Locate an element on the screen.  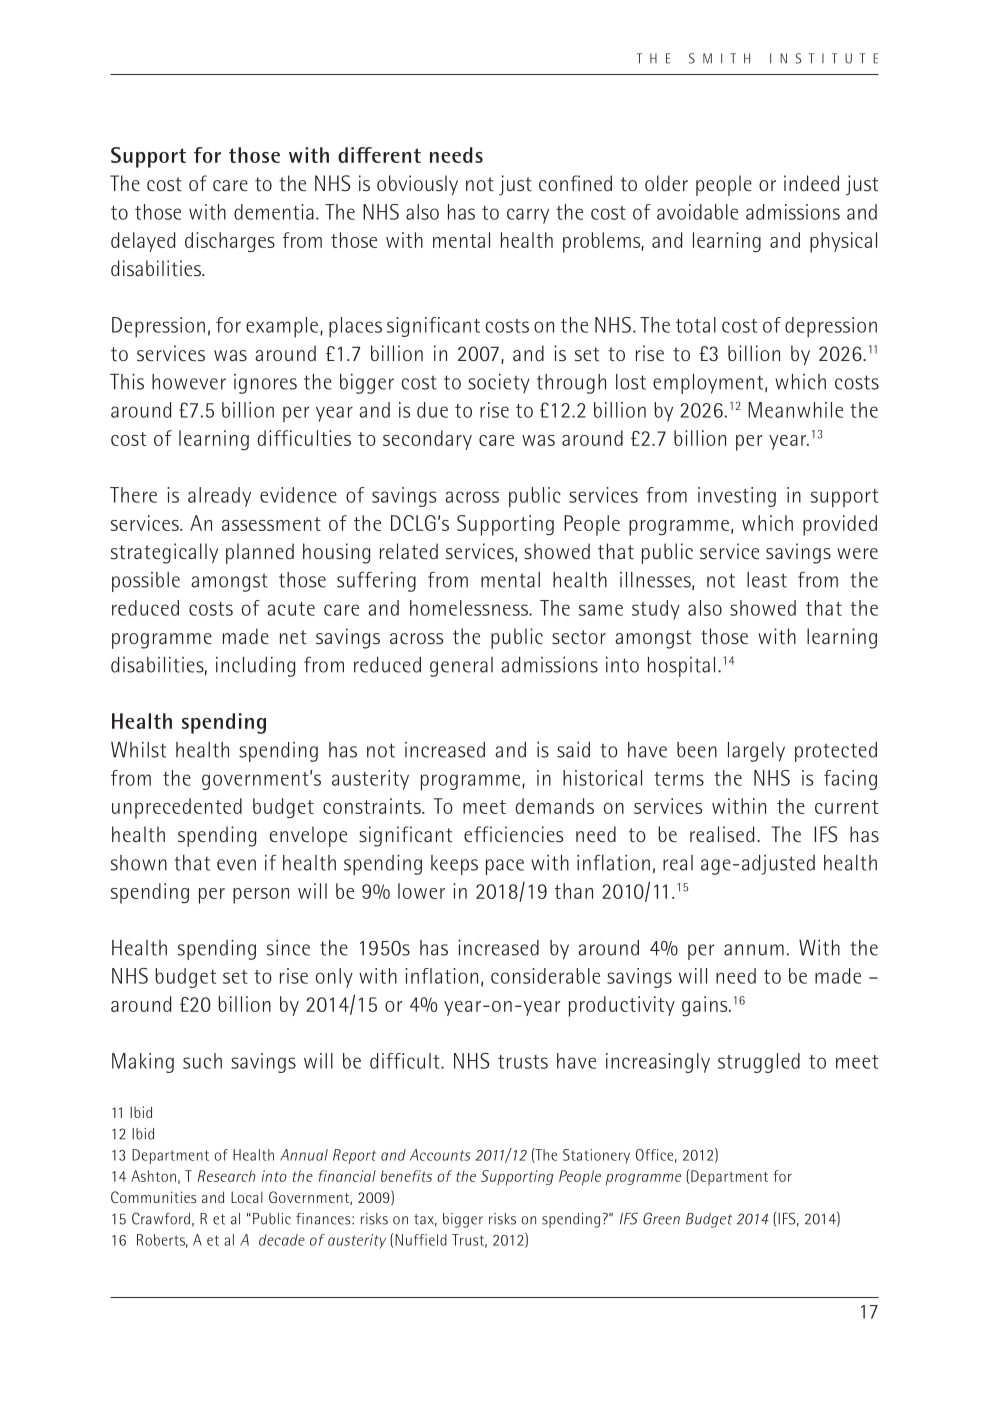
secondary is located at coordinates (427, 440).
